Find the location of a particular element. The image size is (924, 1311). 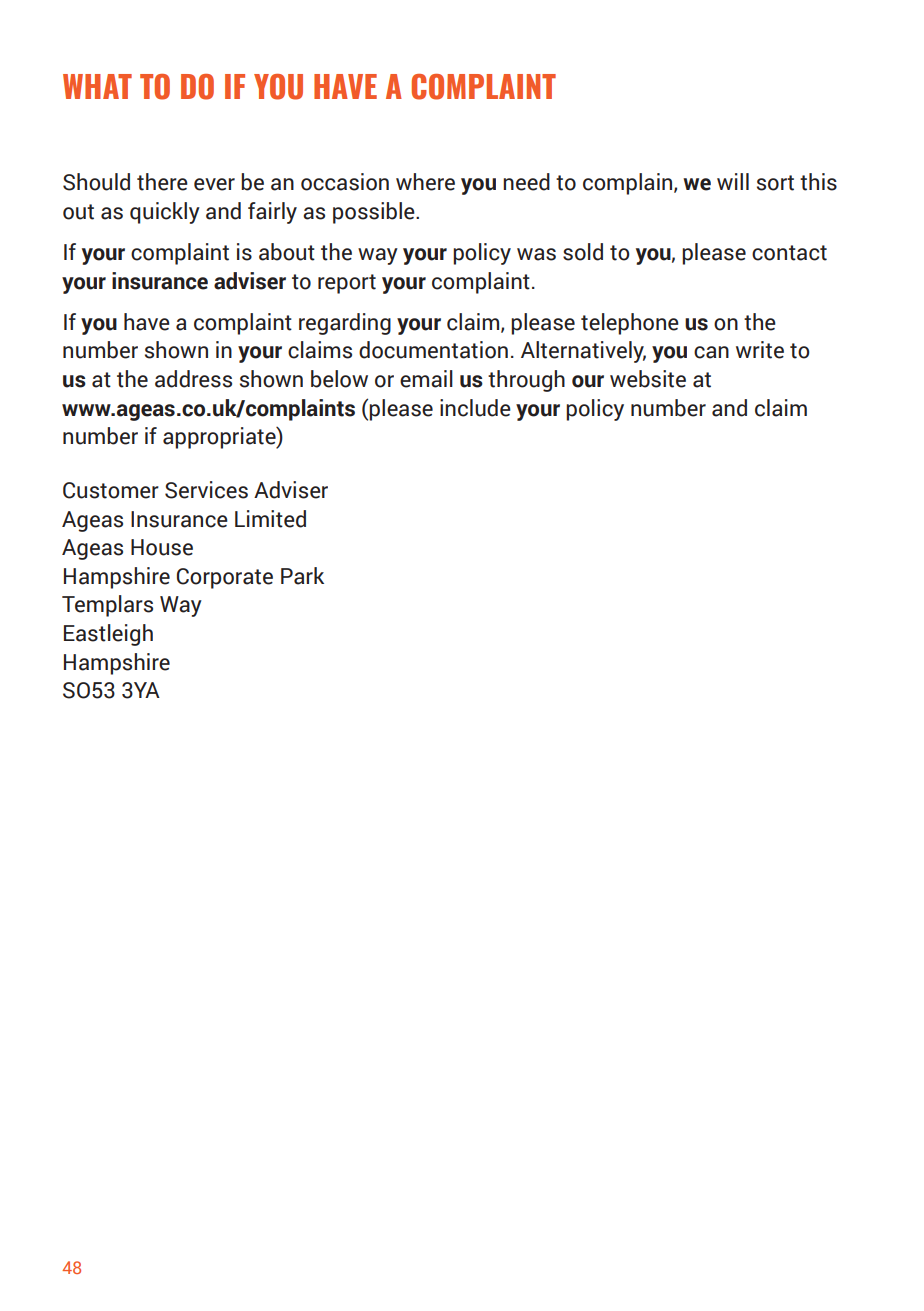

address is located at coordinates (193, 379).
